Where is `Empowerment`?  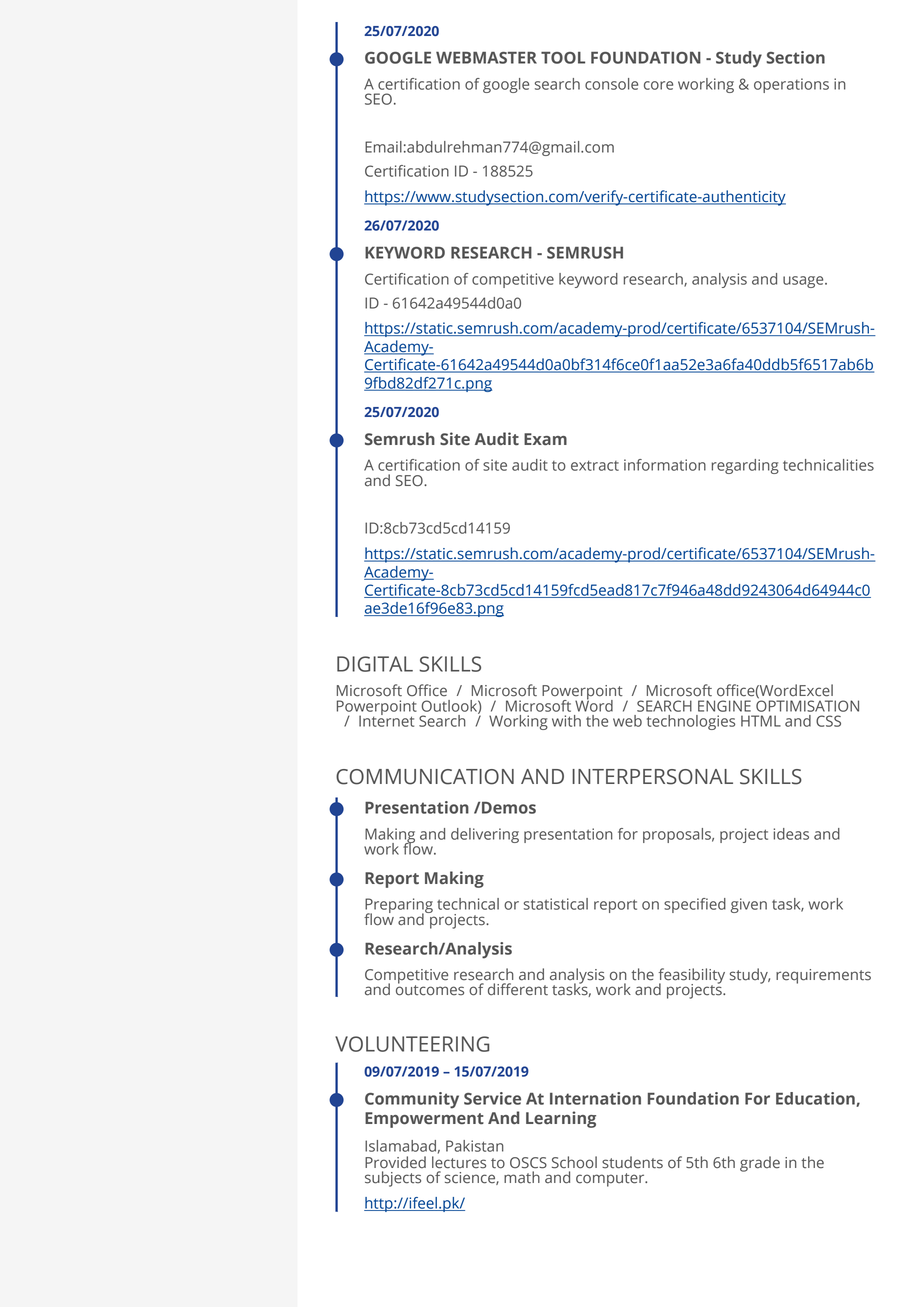 Empowerment is located at coordinates (424, 1120).
